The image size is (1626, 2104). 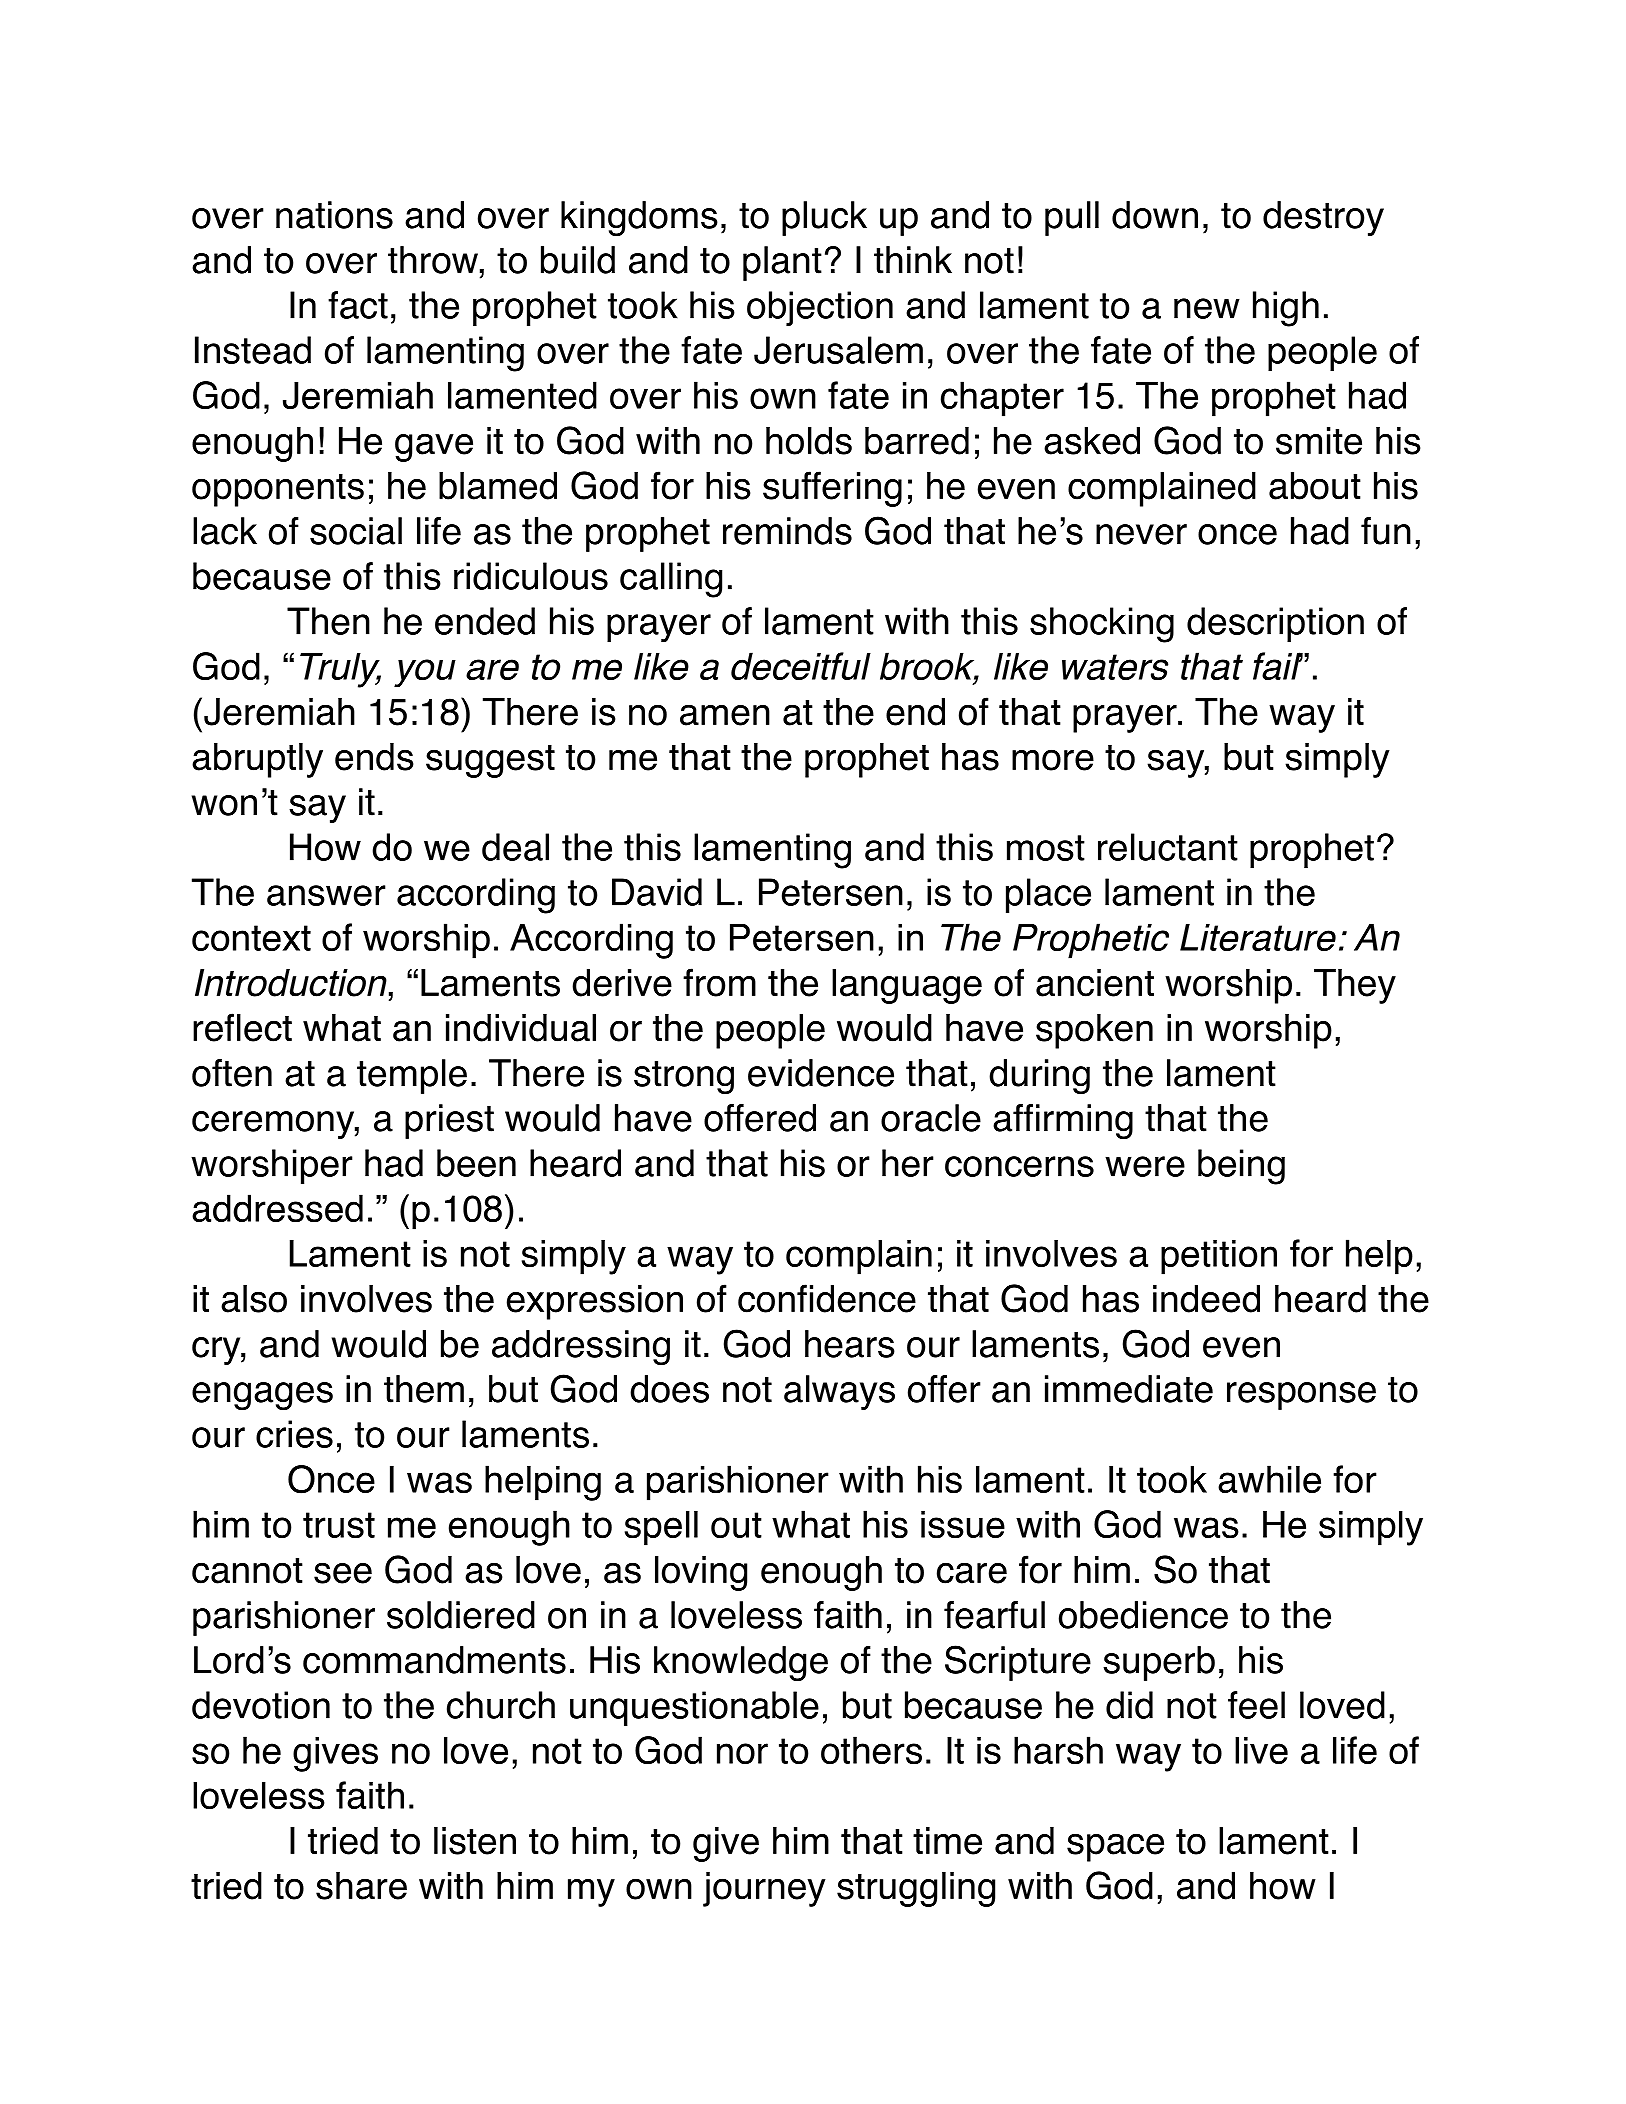 I want to click on plant, so click(x=782, y=263).
